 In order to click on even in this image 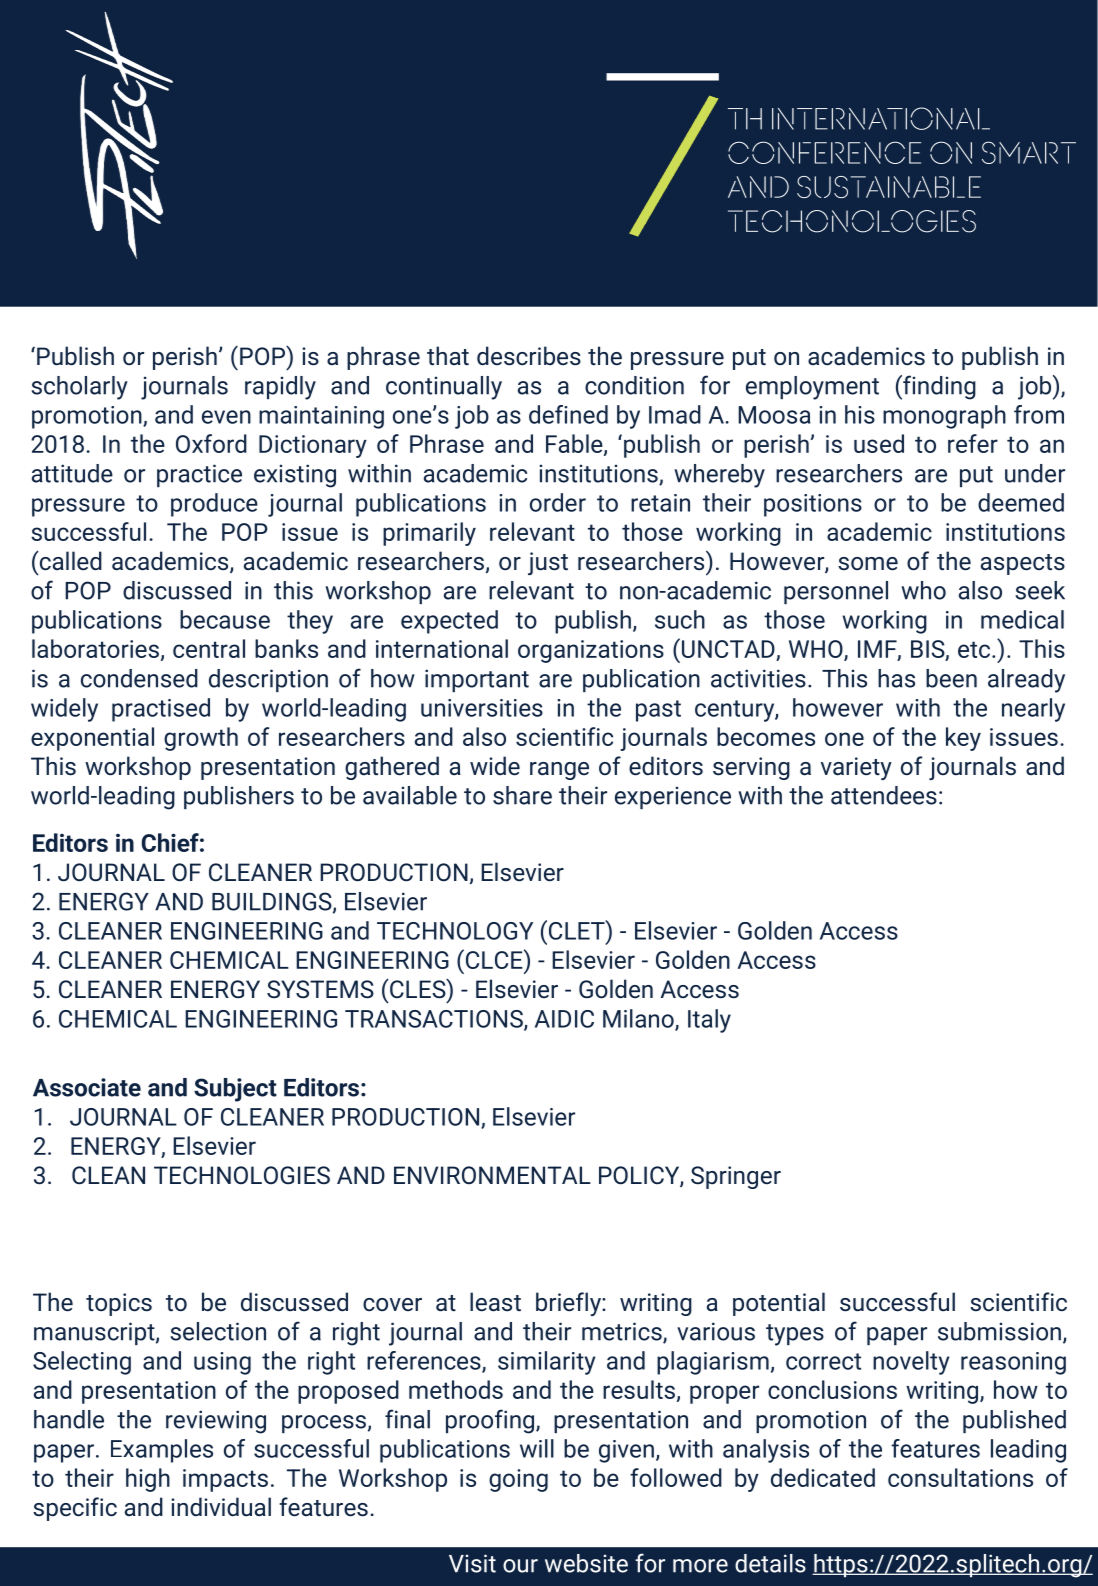, I will do `click(226, 417)`.
